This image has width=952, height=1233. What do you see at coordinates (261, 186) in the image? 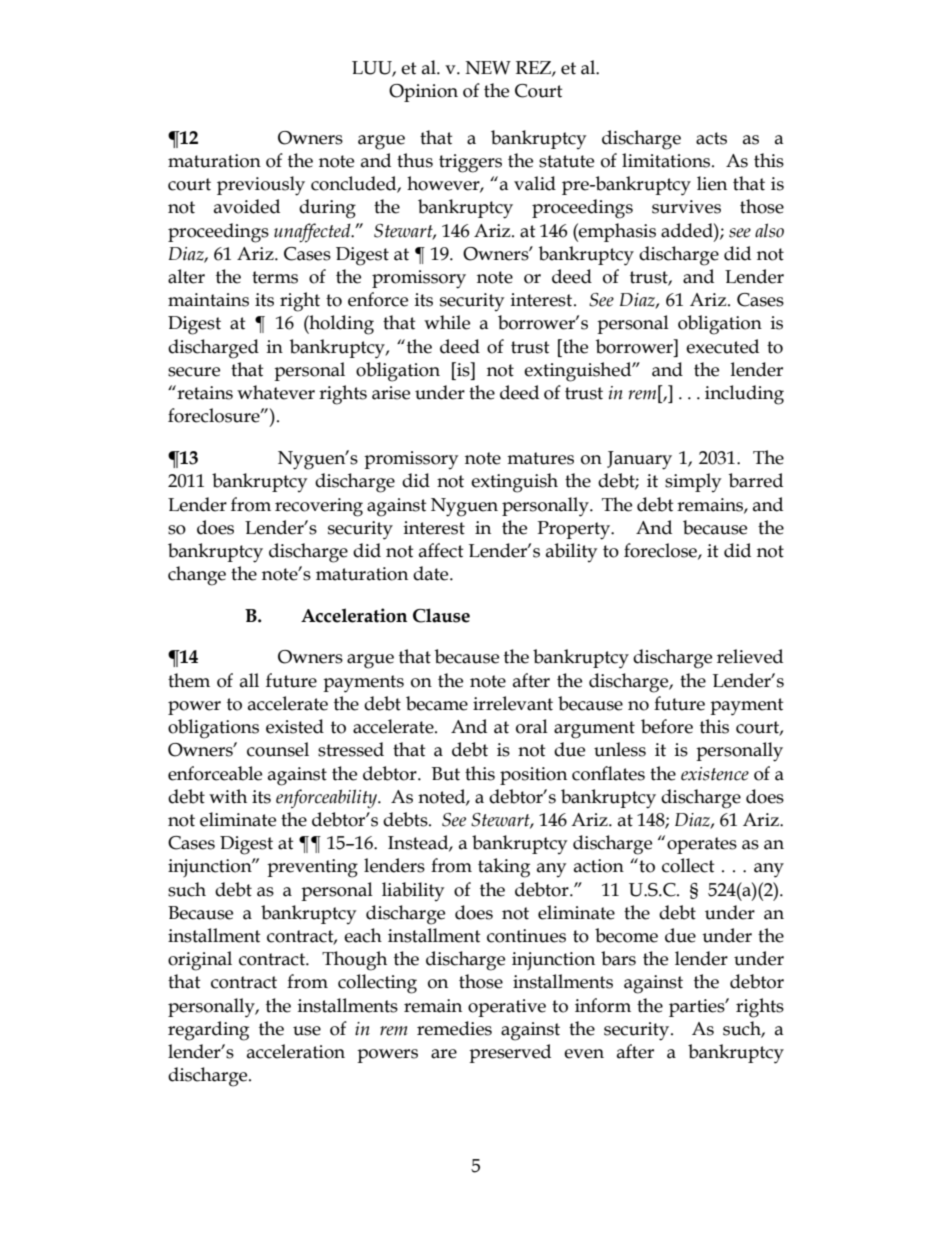
I see `previously` at bounding box center [261, 186].
